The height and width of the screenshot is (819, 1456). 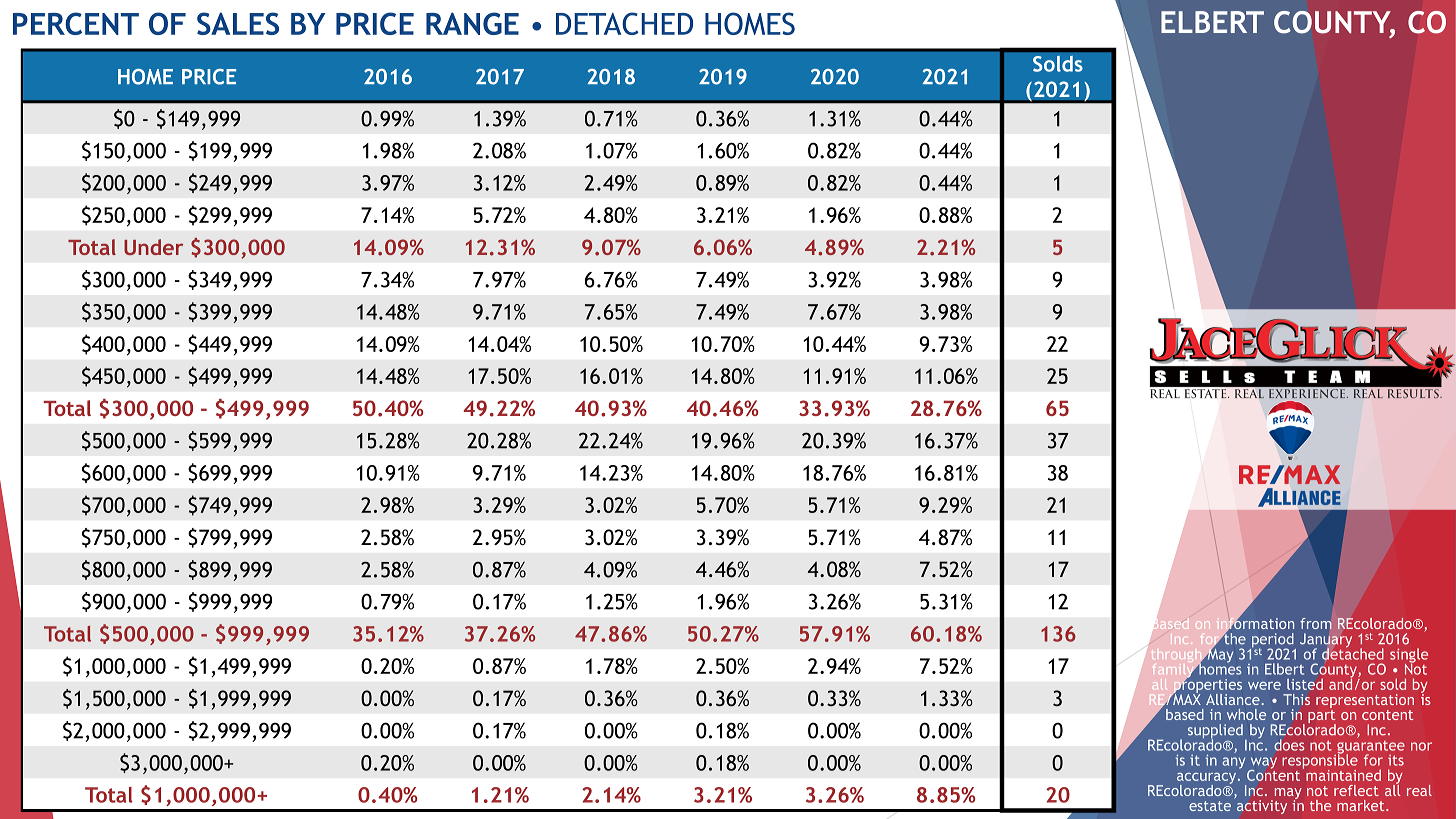 I want to click on PERCENT, so click(x=76, y=23).
